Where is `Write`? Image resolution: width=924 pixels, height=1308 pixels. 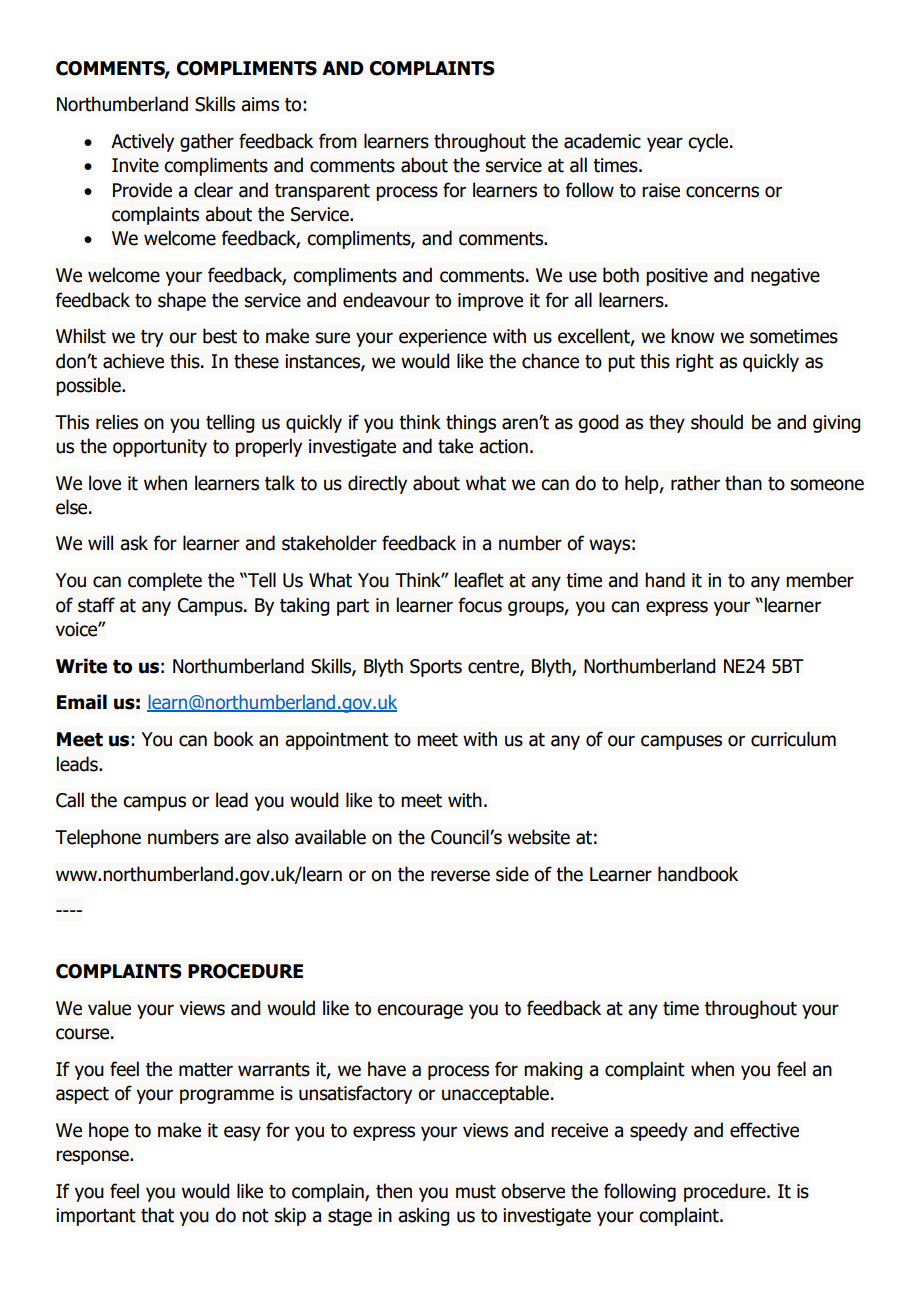
Write is located at coordinates (81, 666).
